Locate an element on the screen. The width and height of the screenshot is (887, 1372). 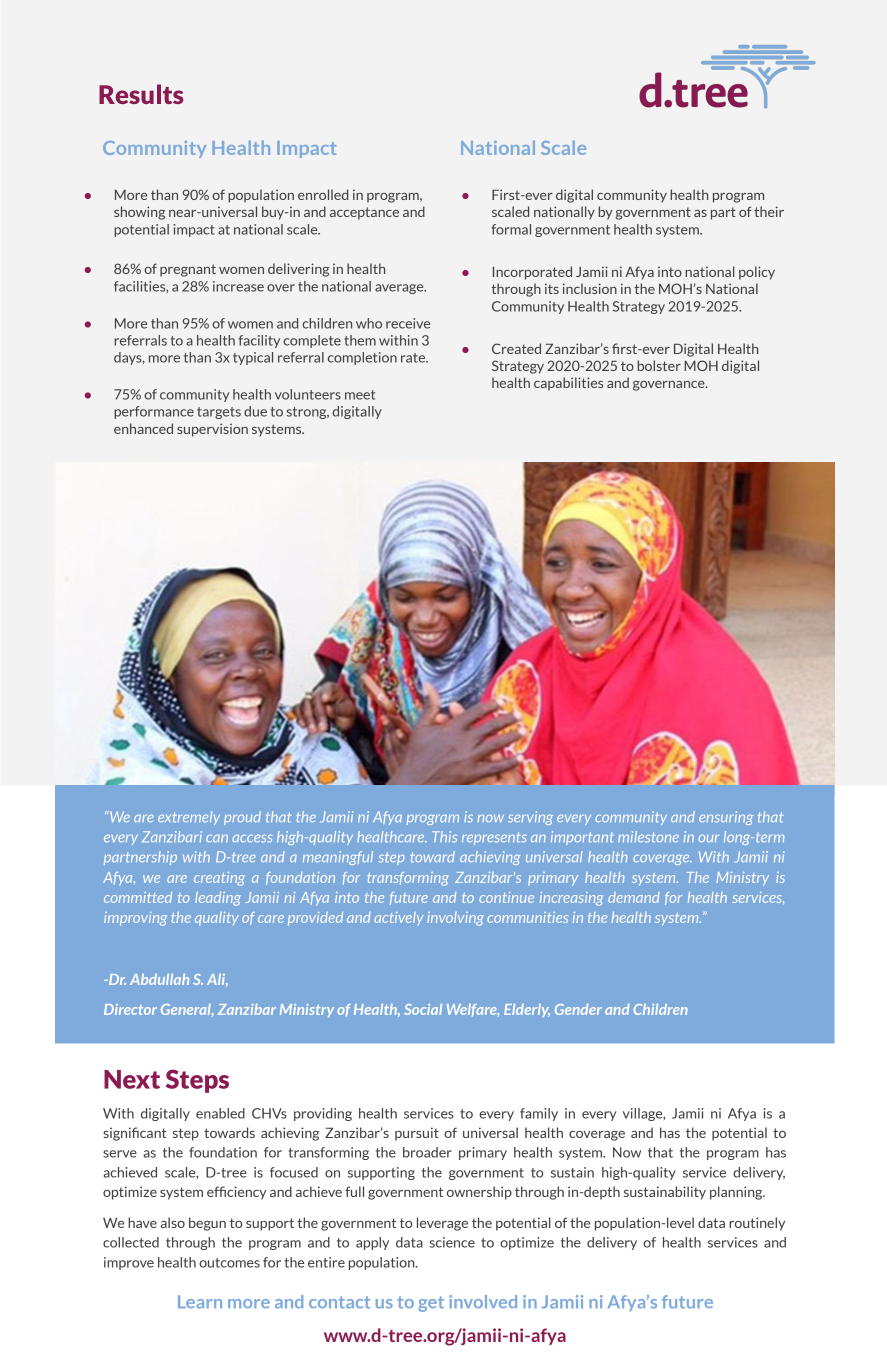
involving is located at coordinates (455, 919).
